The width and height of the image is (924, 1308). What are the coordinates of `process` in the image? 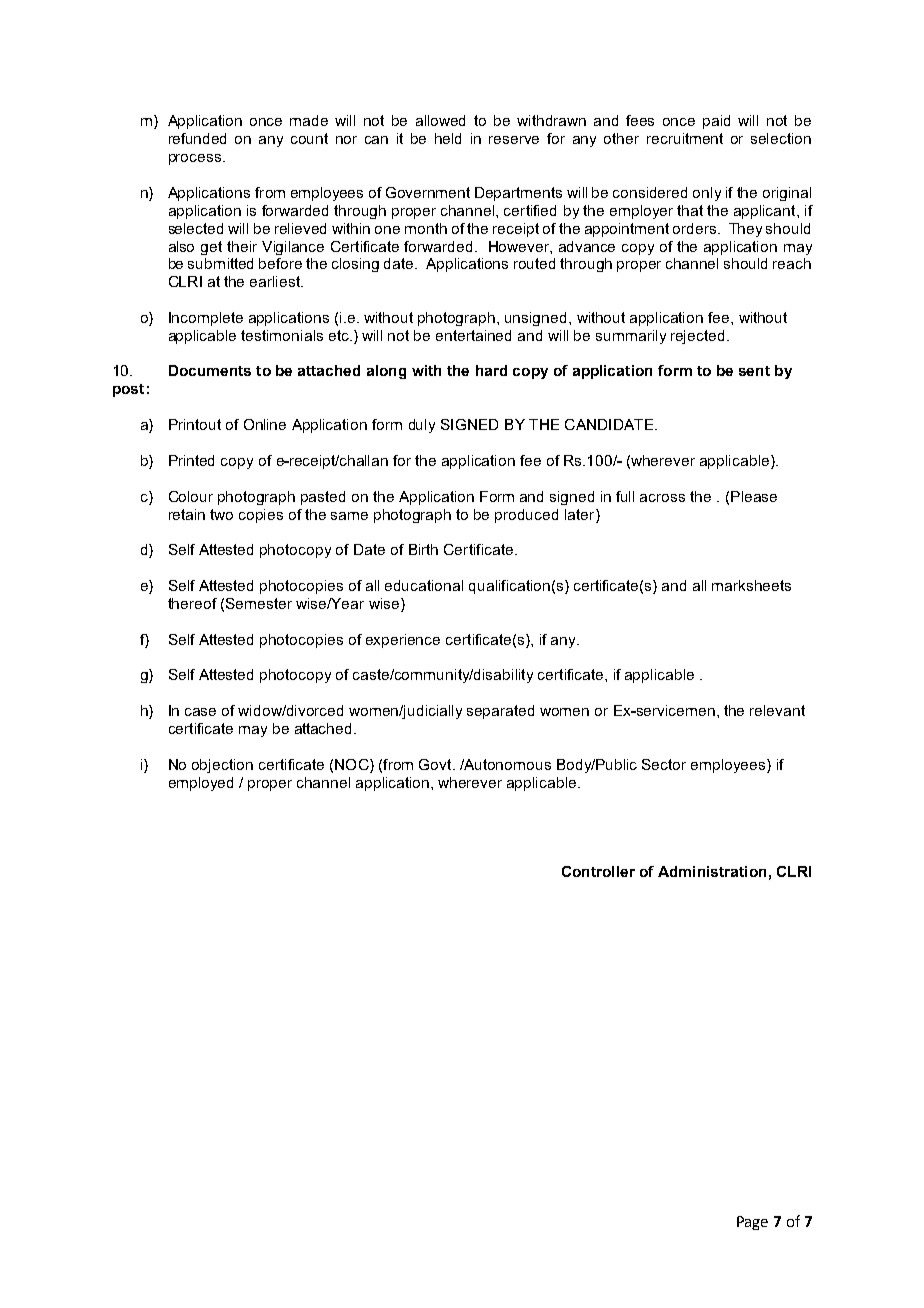 It's located at (196, 159).
